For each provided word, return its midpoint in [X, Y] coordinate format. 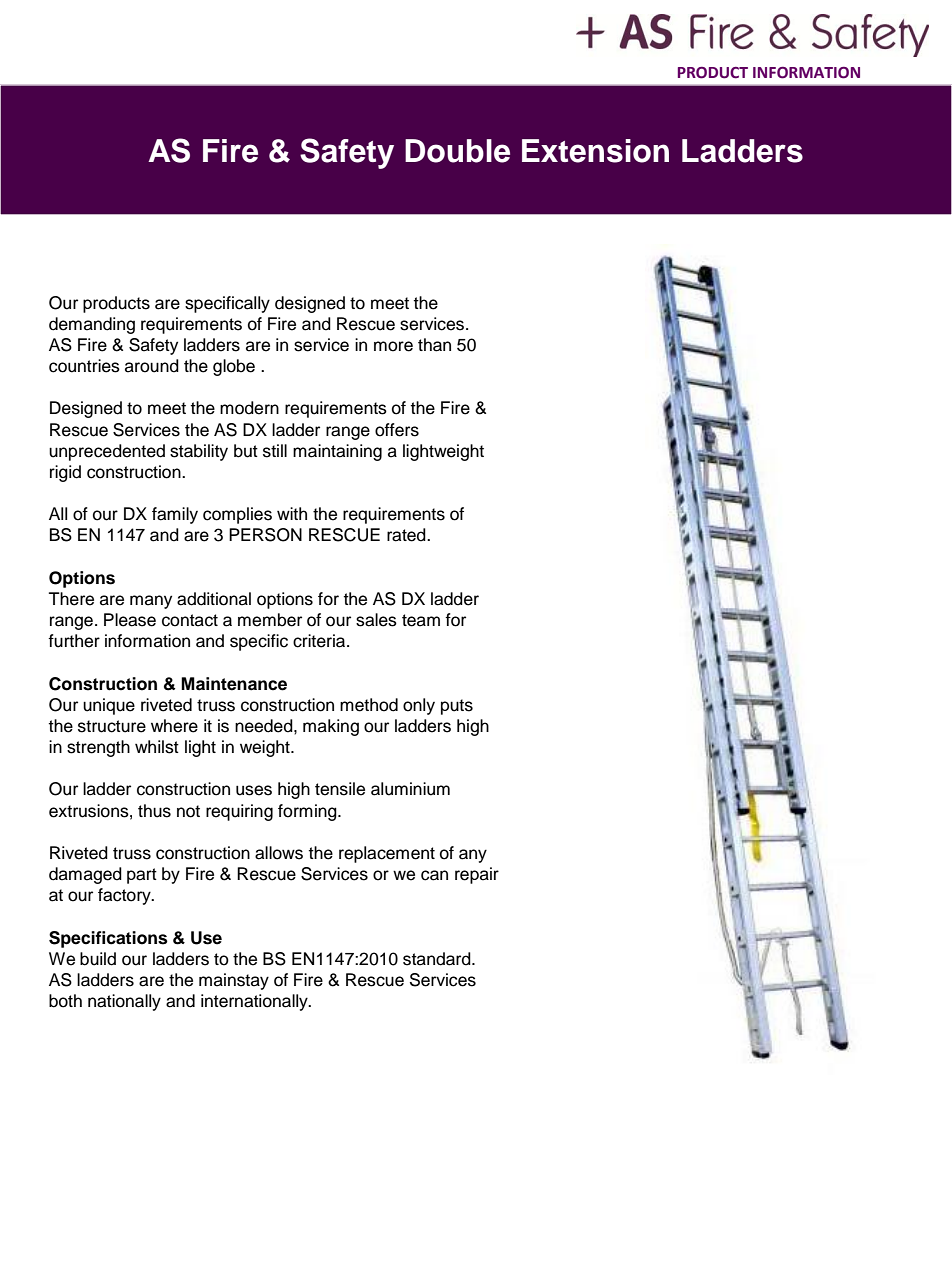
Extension [595, 151]
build [98, 959]
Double [457, 151]
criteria [320, 641]
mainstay [234, 981]
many [151, 602]
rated [407, 535]
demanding [92, 325]
